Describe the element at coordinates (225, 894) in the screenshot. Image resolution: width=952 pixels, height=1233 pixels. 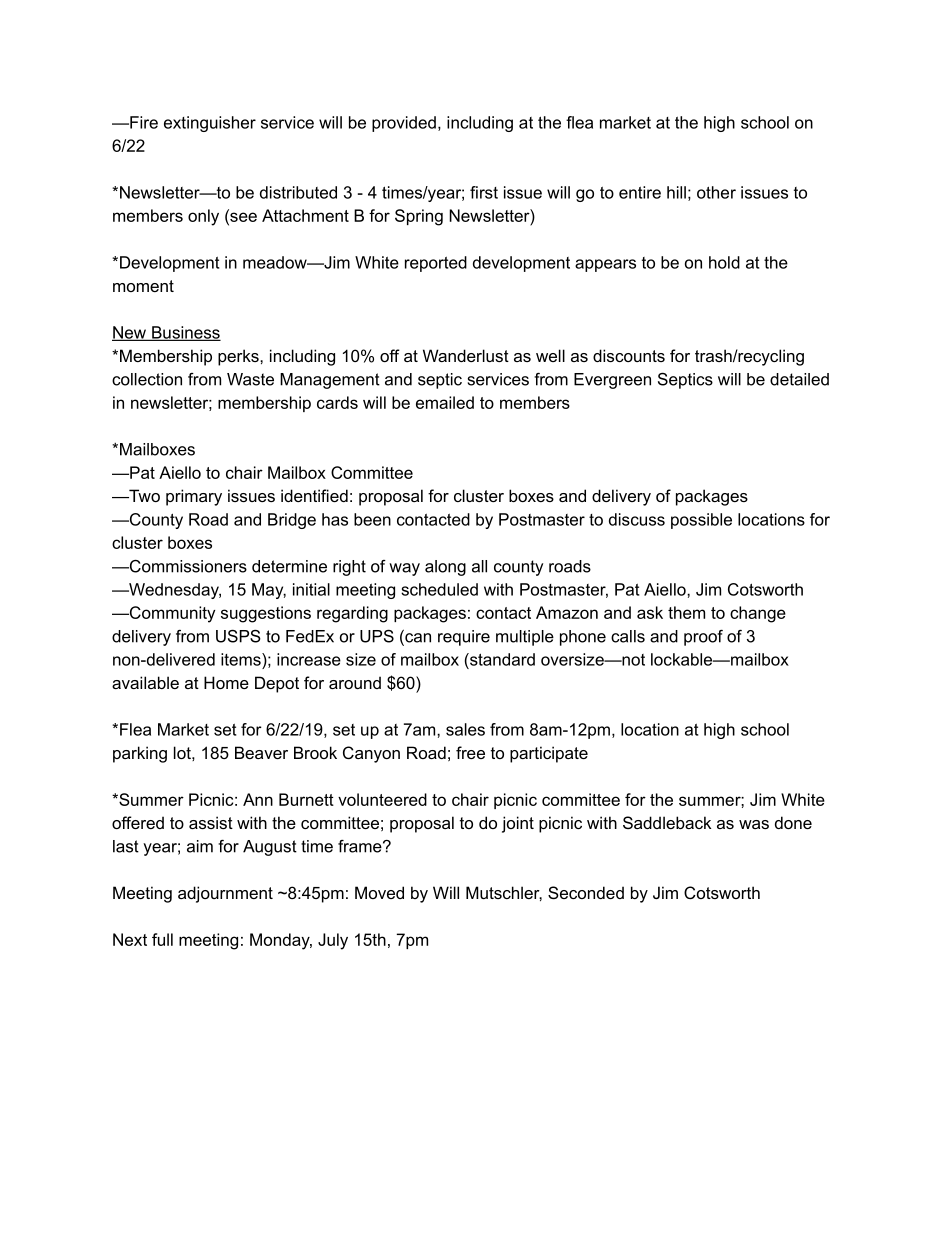
I see `adjournment` at that location.
